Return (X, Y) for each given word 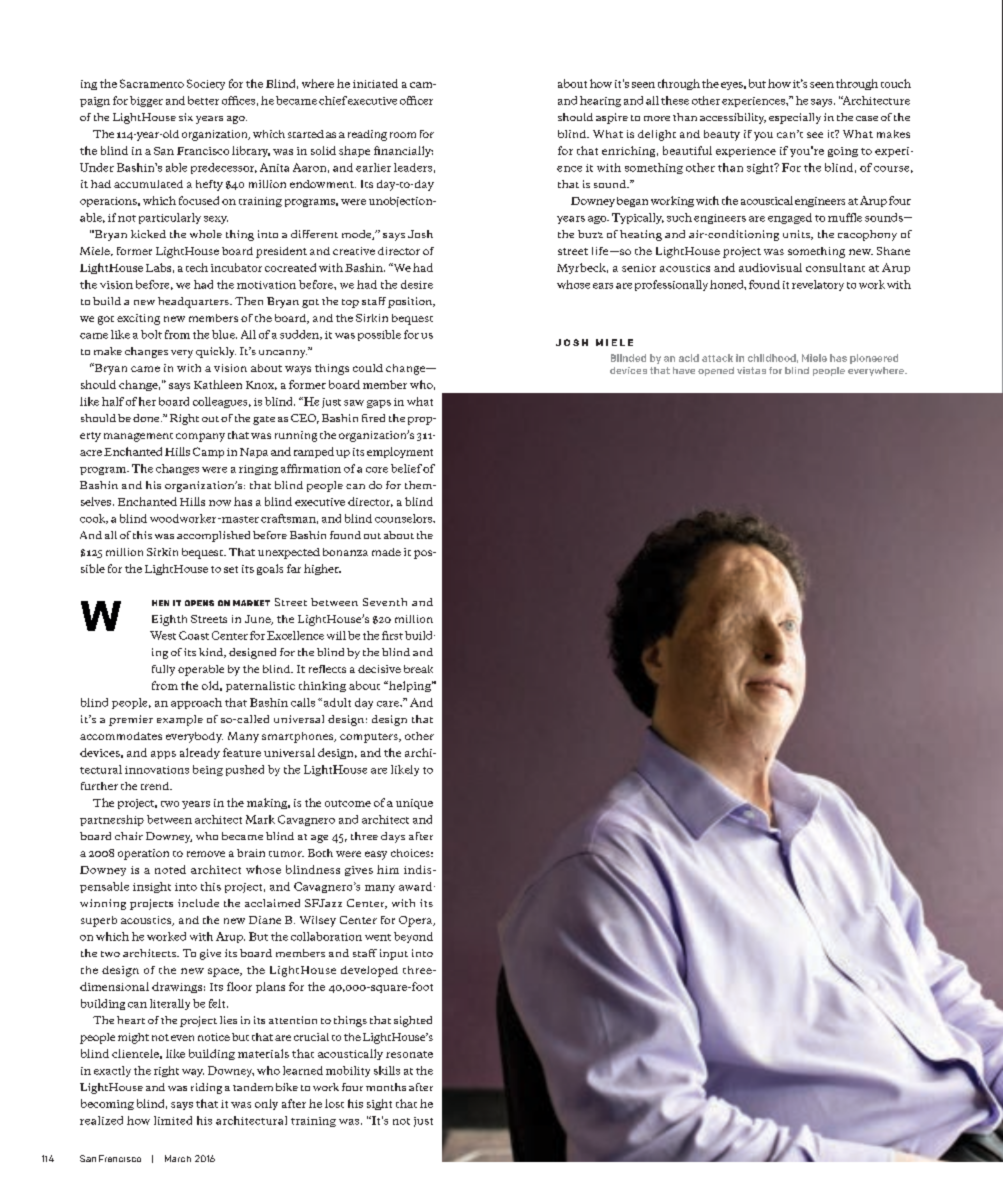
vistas (751, 370)
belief (406, 468)
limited (173, 1120)
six (186, 117)
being (208, 770)
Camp (208, 452)
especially (795, 118)
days (393, 837)
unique (414, 804)
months (386, 1087)
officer (416, 100)
